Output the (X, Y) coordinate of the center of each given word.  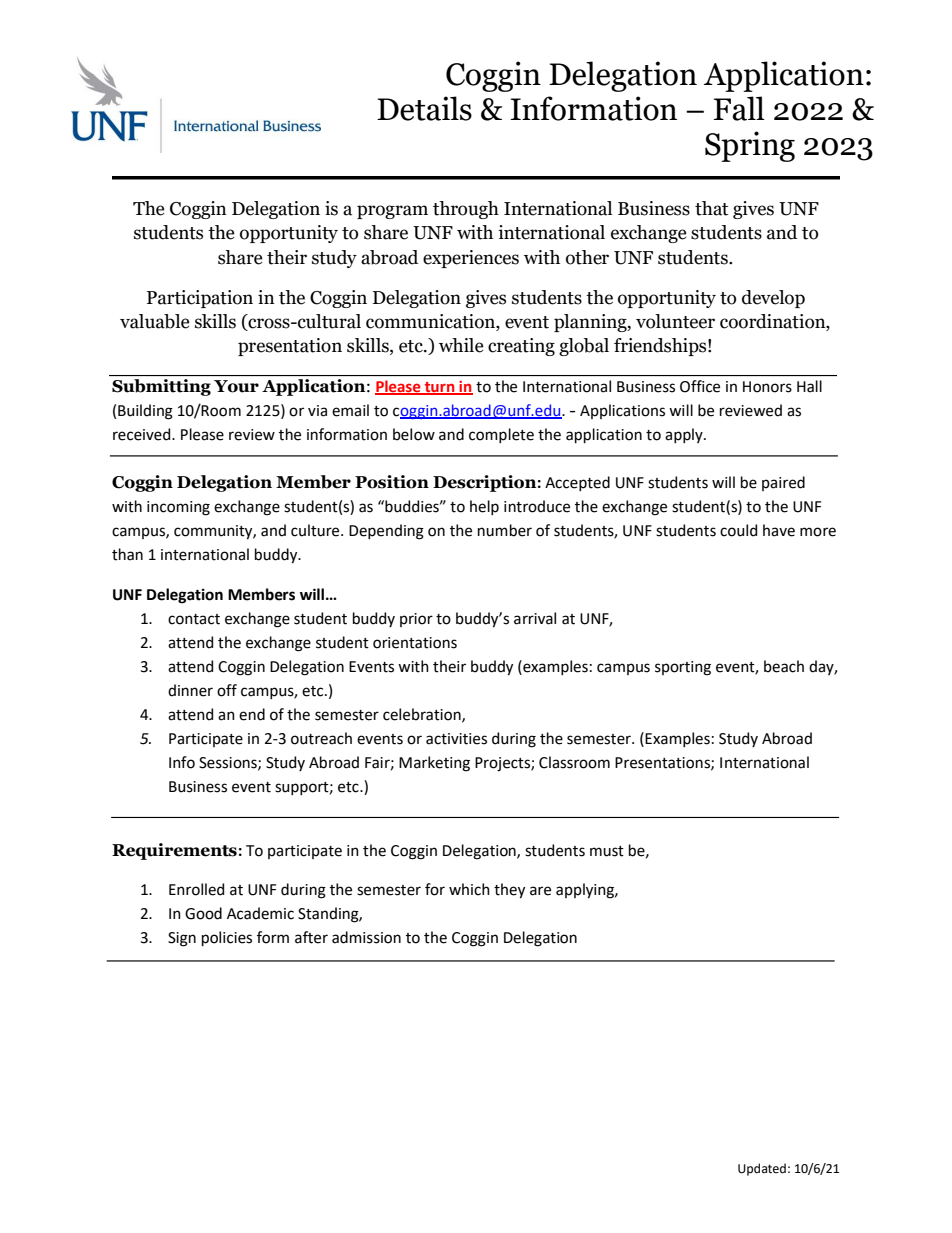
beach (784, 666)
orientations (415, 643)
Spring (750, 146)
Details (424, 108)
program (392, 212)
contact (194, 619)
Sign (182, 939)
